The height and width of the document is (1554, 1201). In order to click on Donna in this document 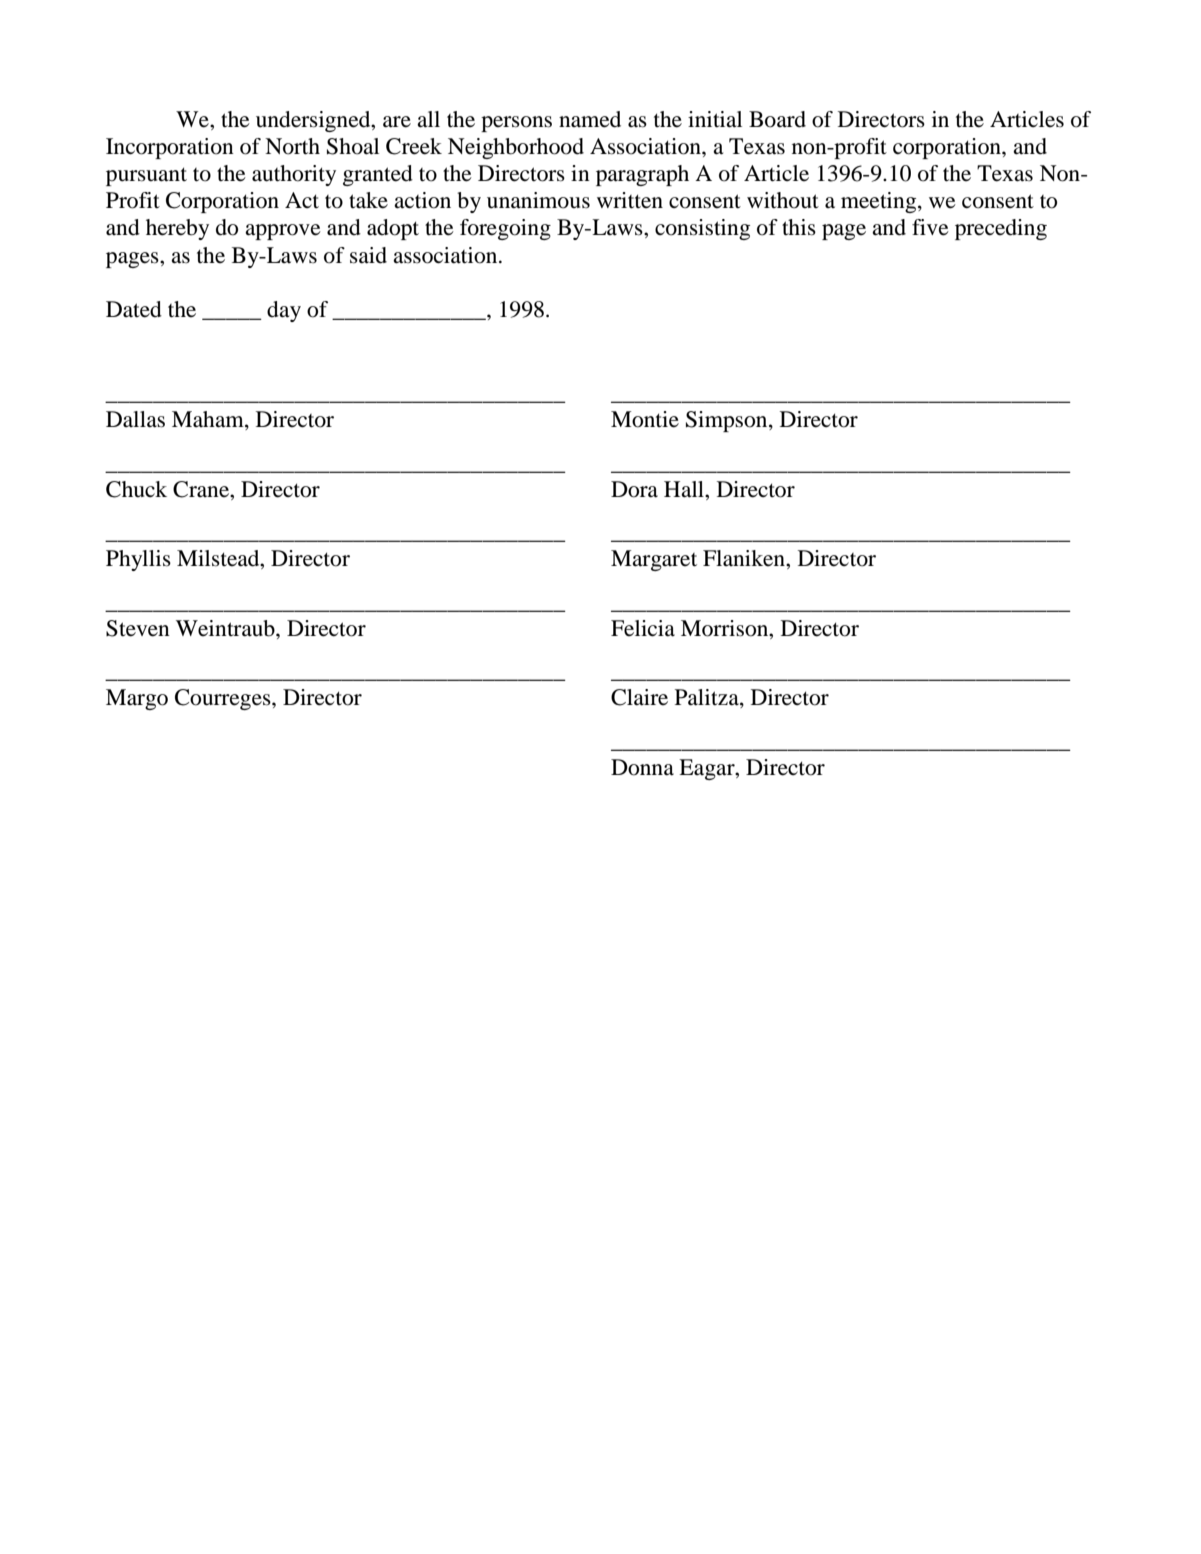, I will do `click(642, 767)`.
